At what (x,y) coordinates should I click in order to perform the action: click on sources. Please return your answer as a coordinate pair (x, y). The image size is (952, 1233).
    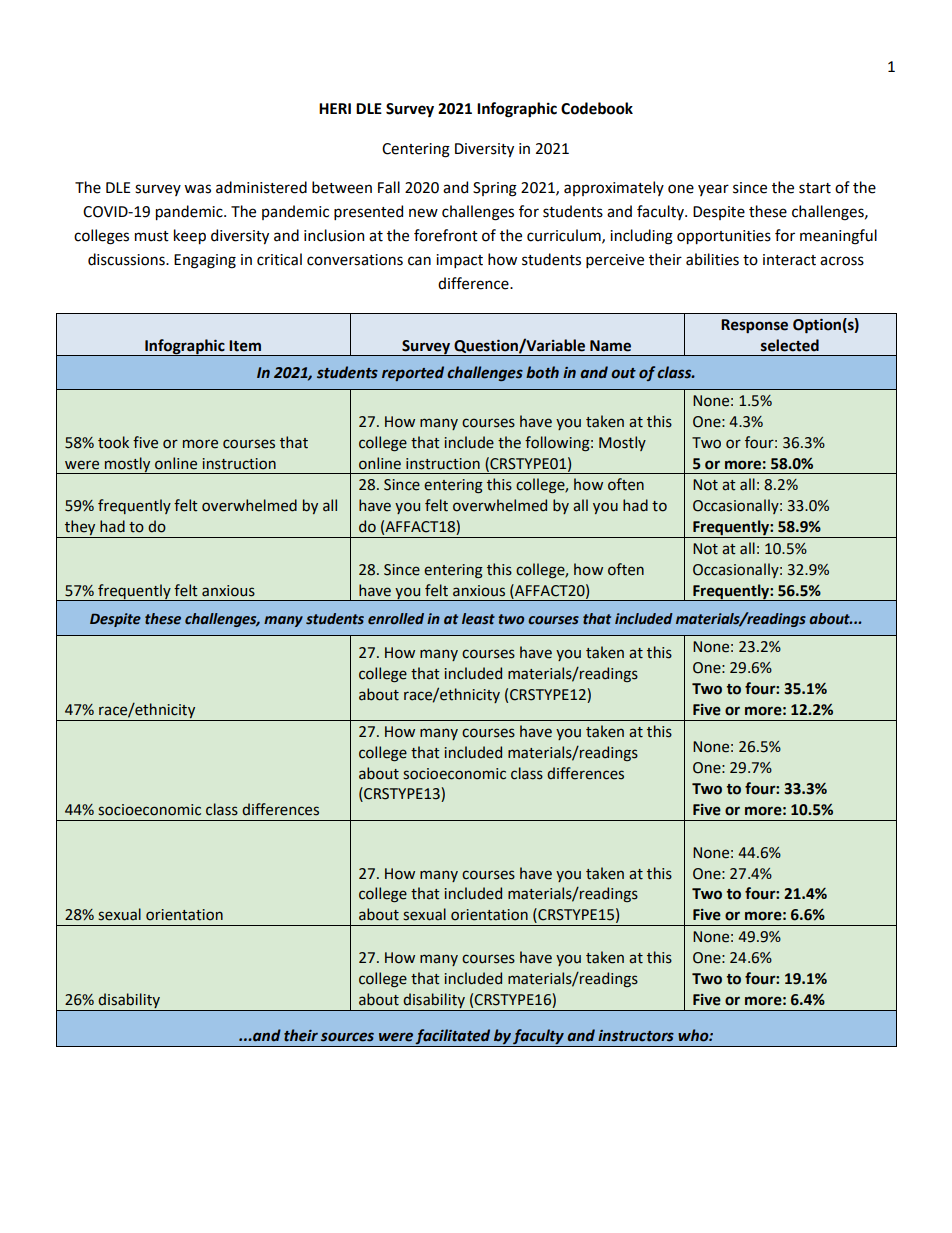
    Looking at the image, I should click on (347, 1037).
